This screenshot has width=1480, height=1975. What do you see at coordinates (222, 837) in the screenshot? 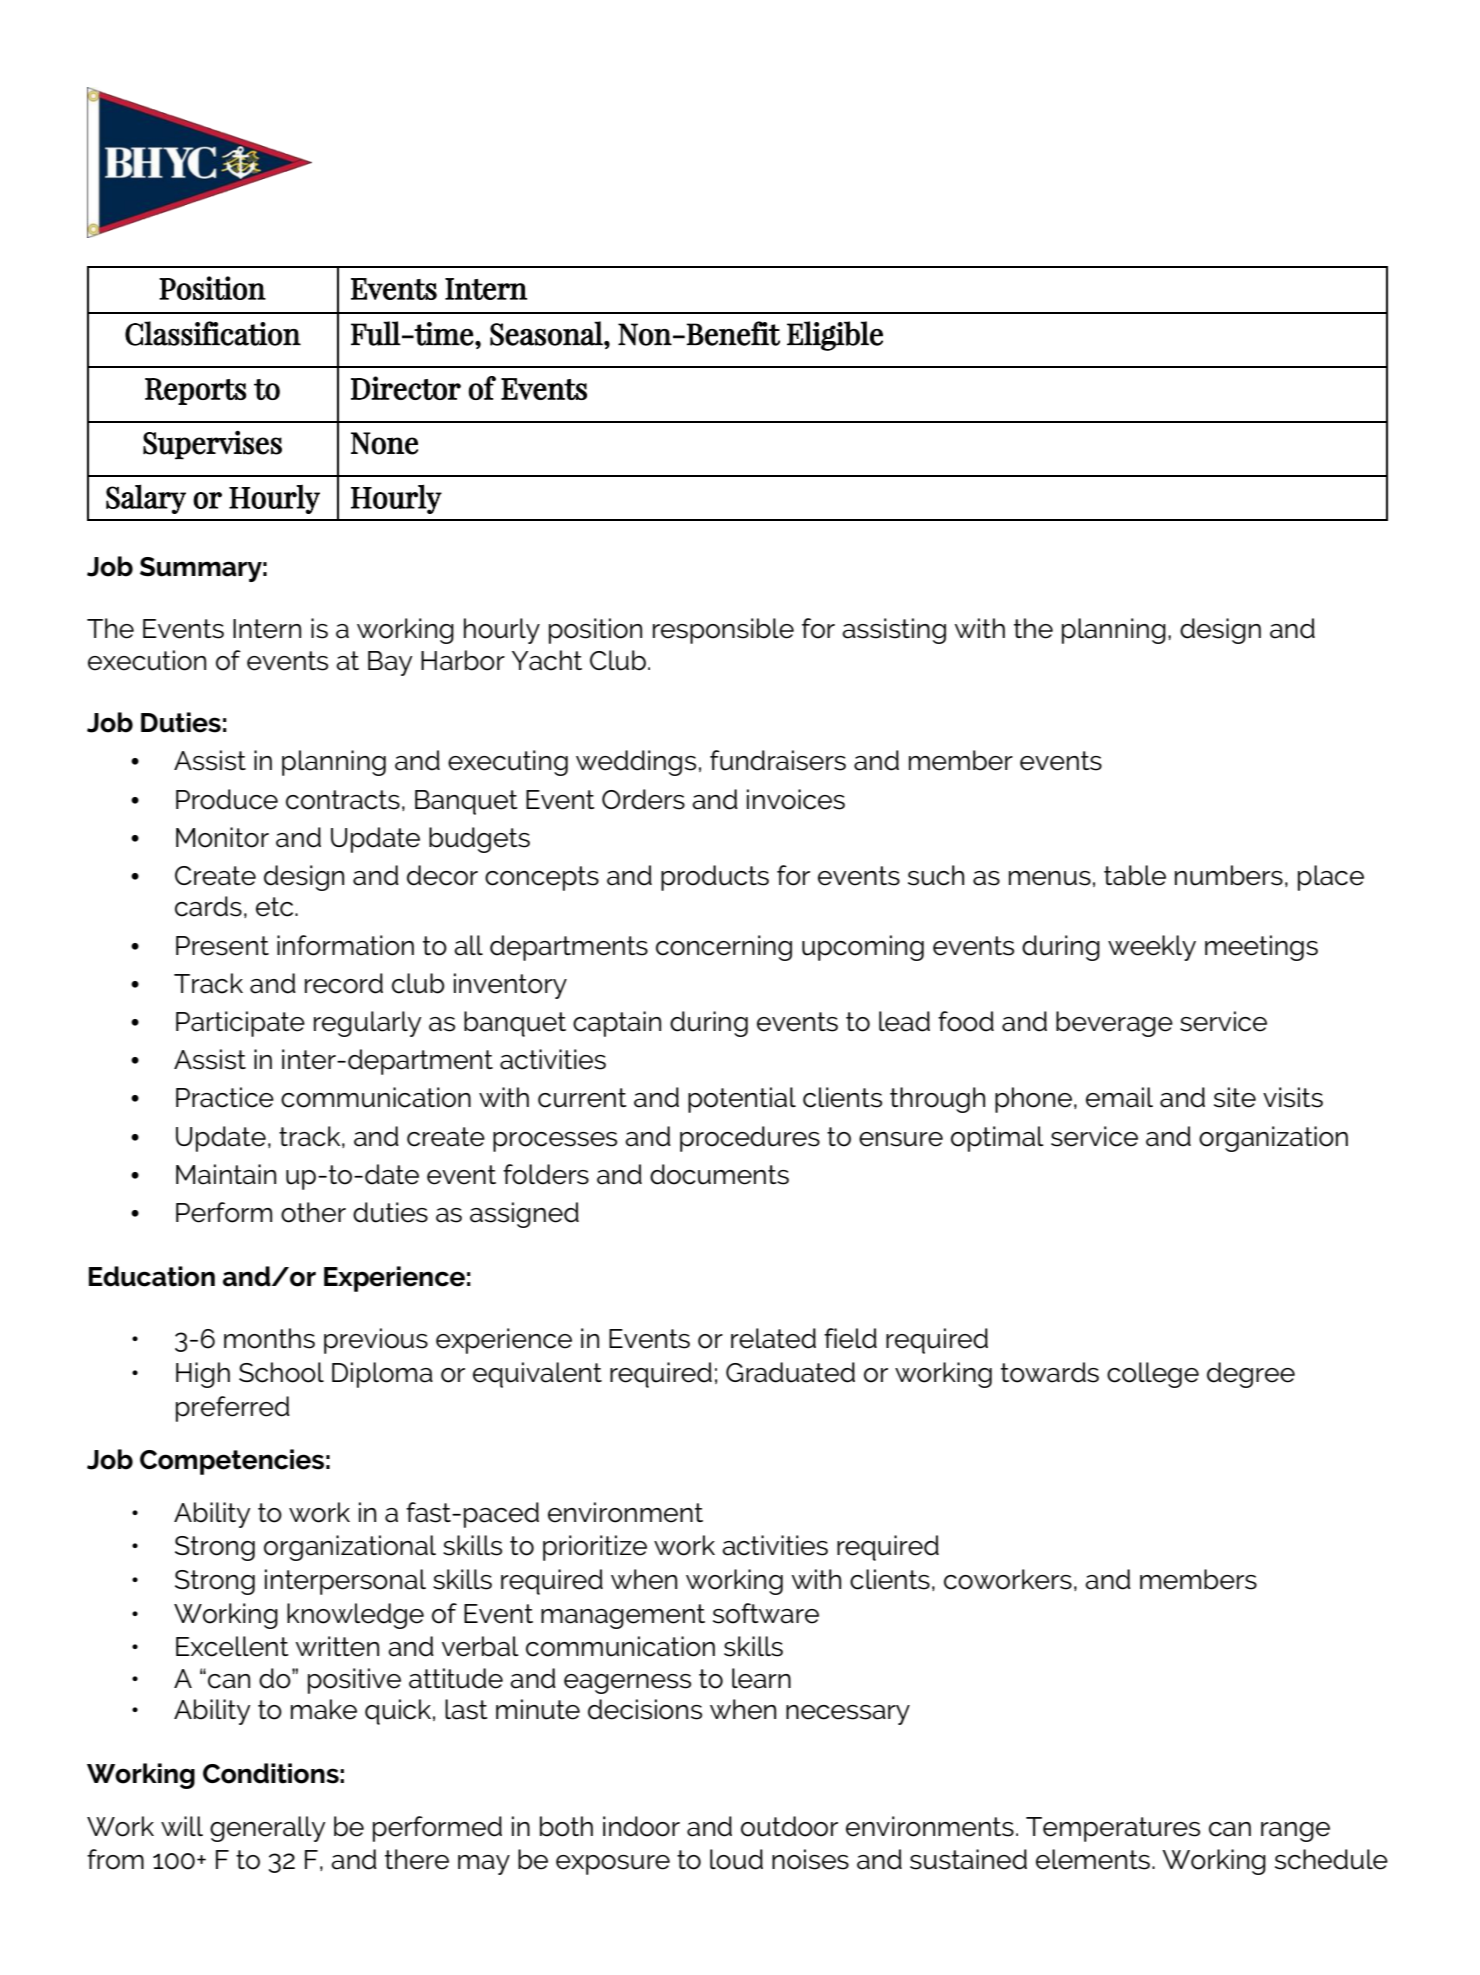
I see `Monitor` at bounding box center [222, 837].
